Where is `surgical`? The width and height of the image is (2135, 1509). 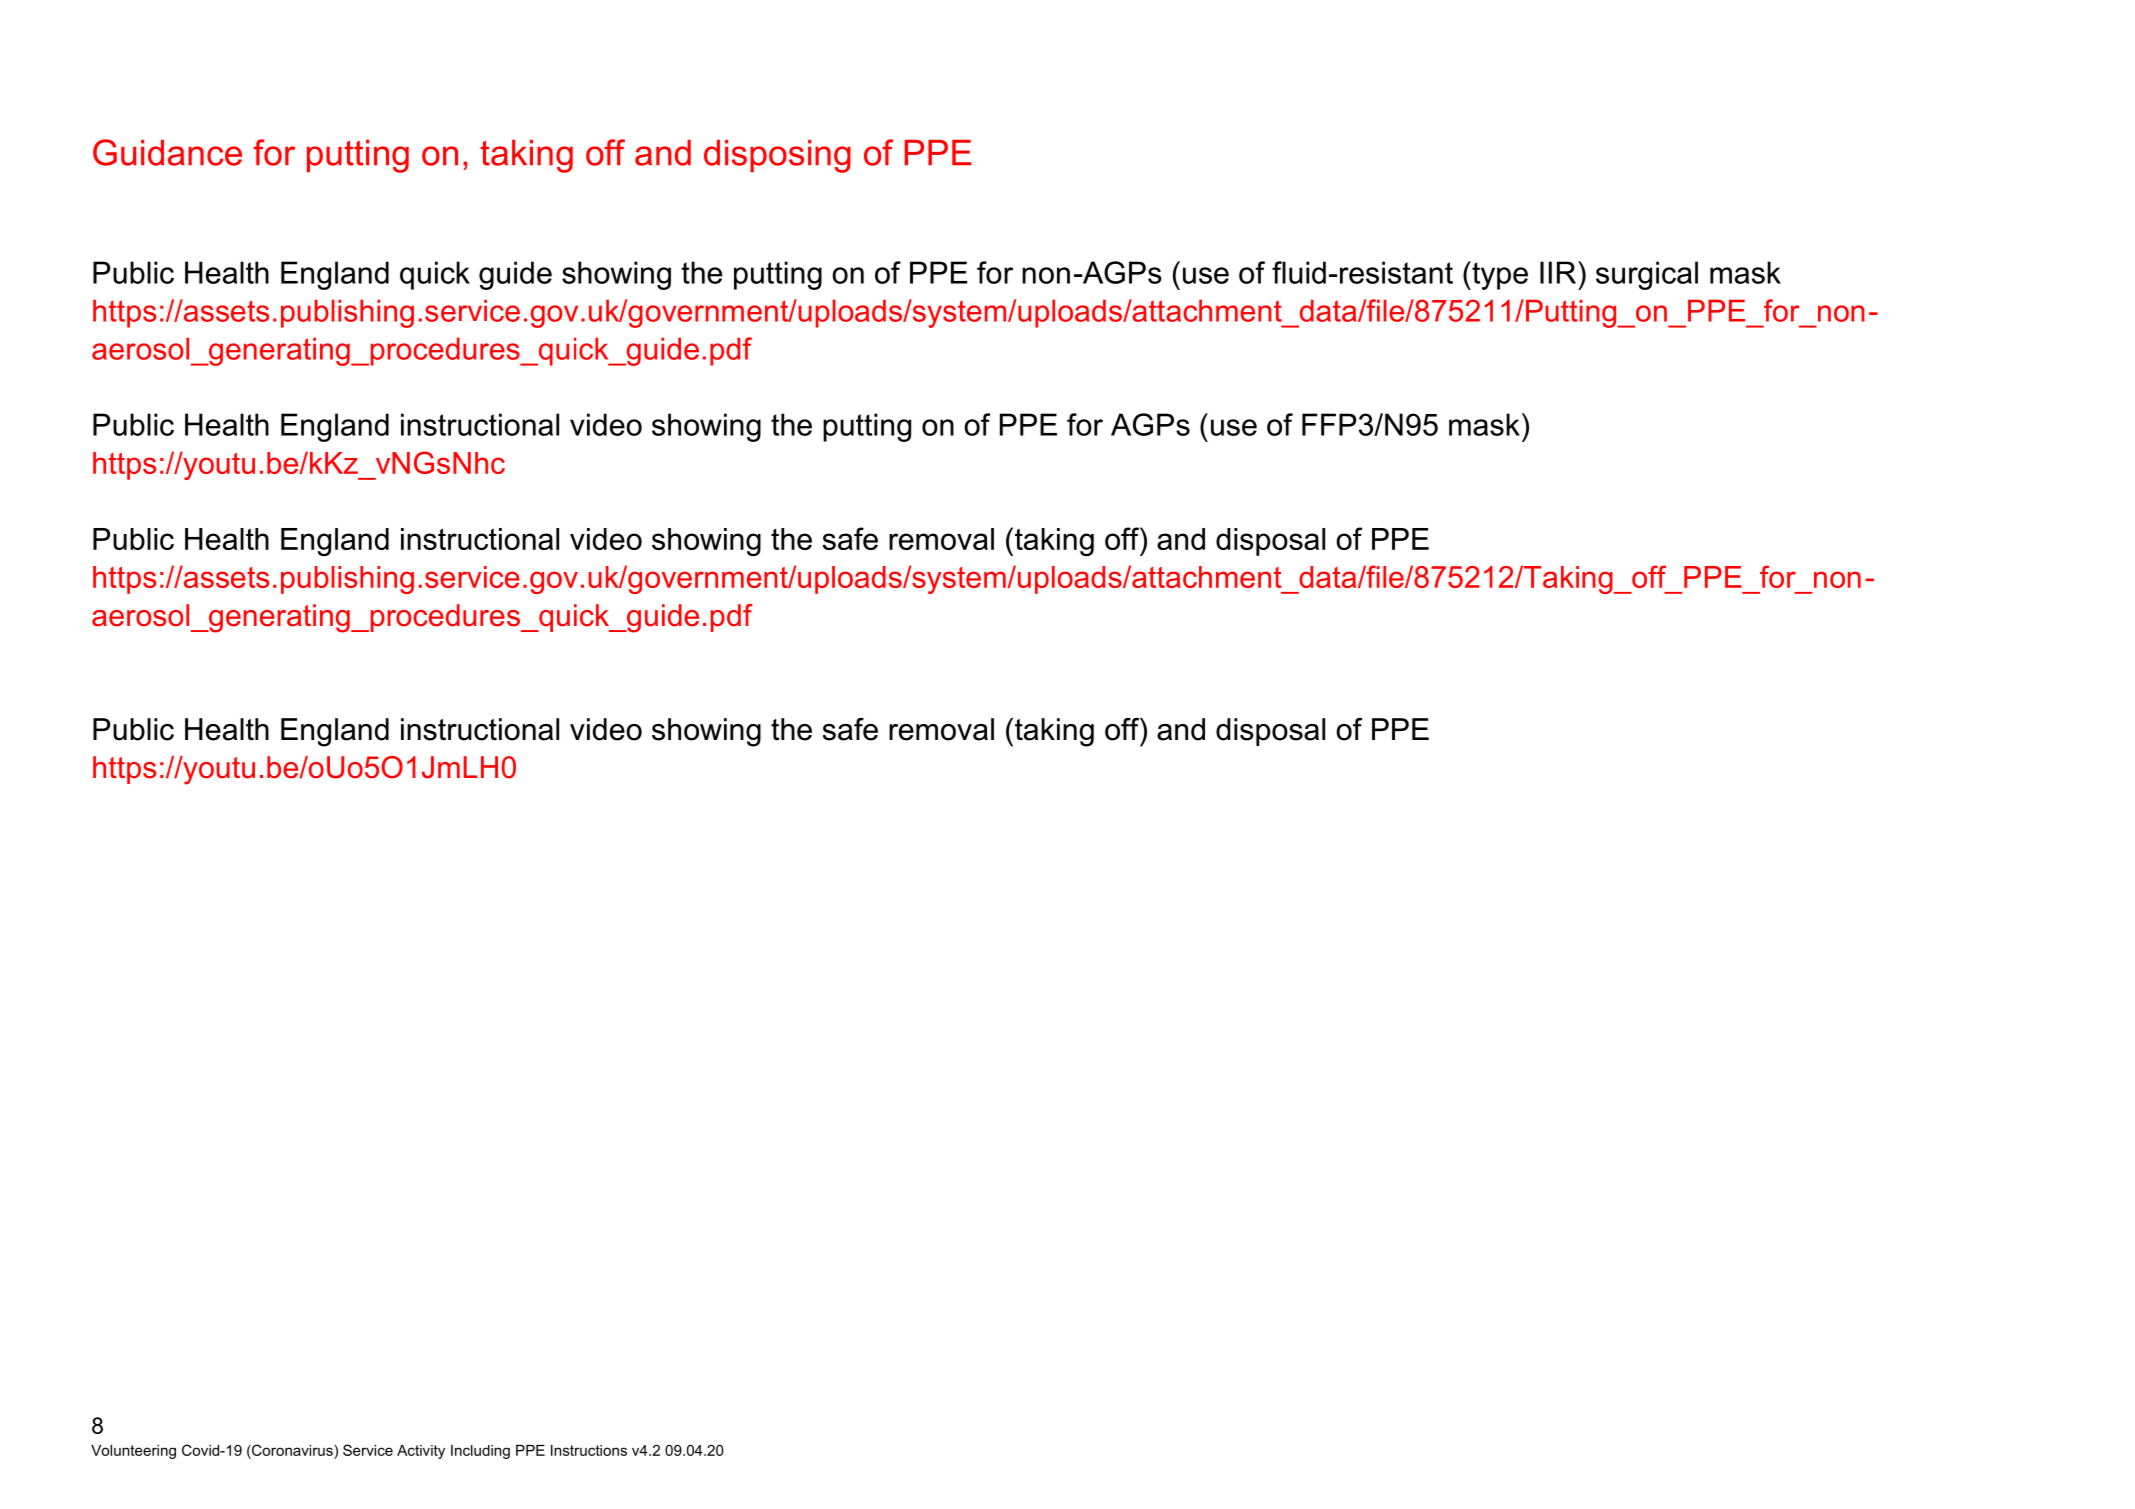
surgical is located at coordinates (1647, 275).
